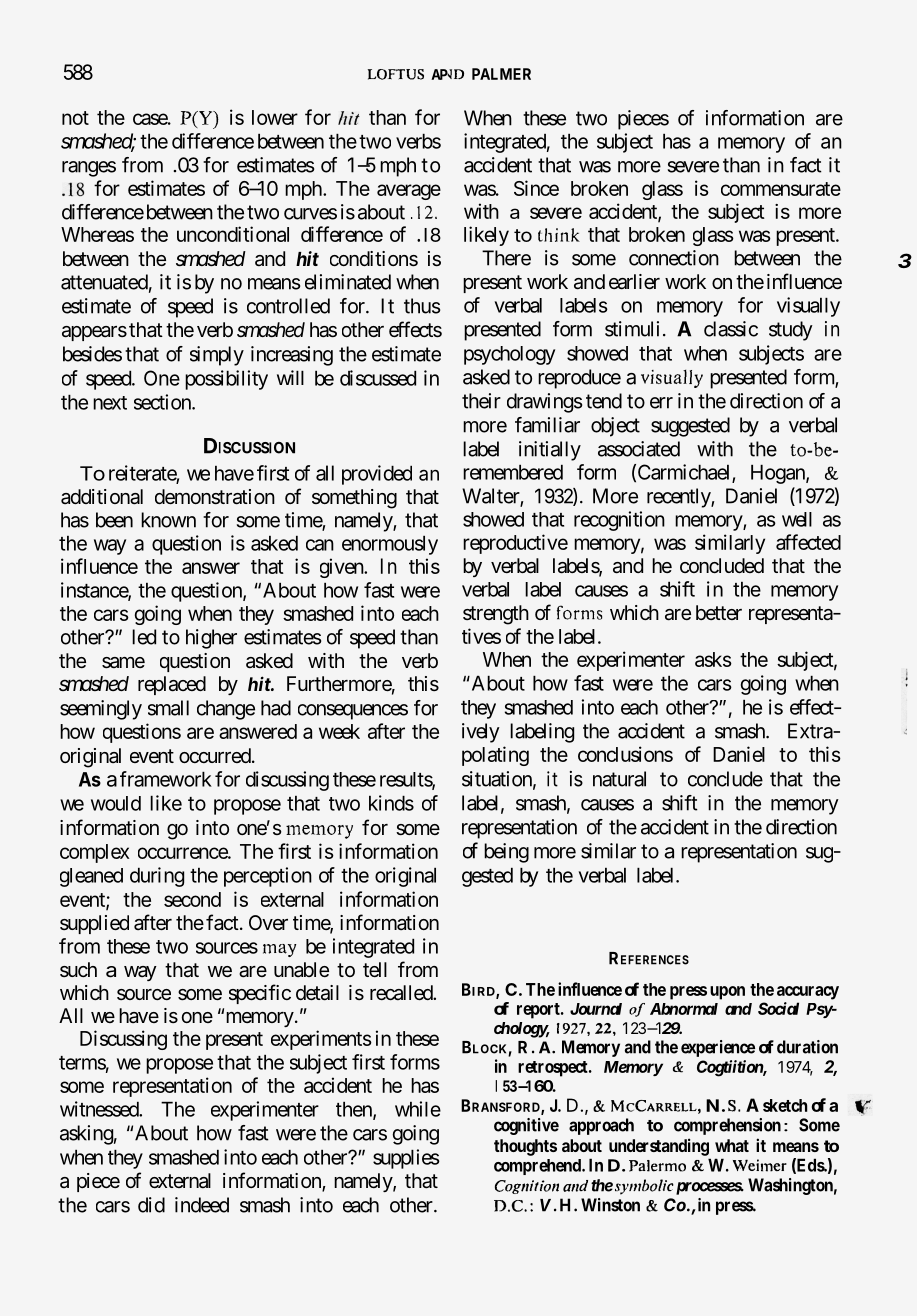  What do you see at coordinates (491, 497) in the page?
I see `Walter` at bounding box center [491, 497].
